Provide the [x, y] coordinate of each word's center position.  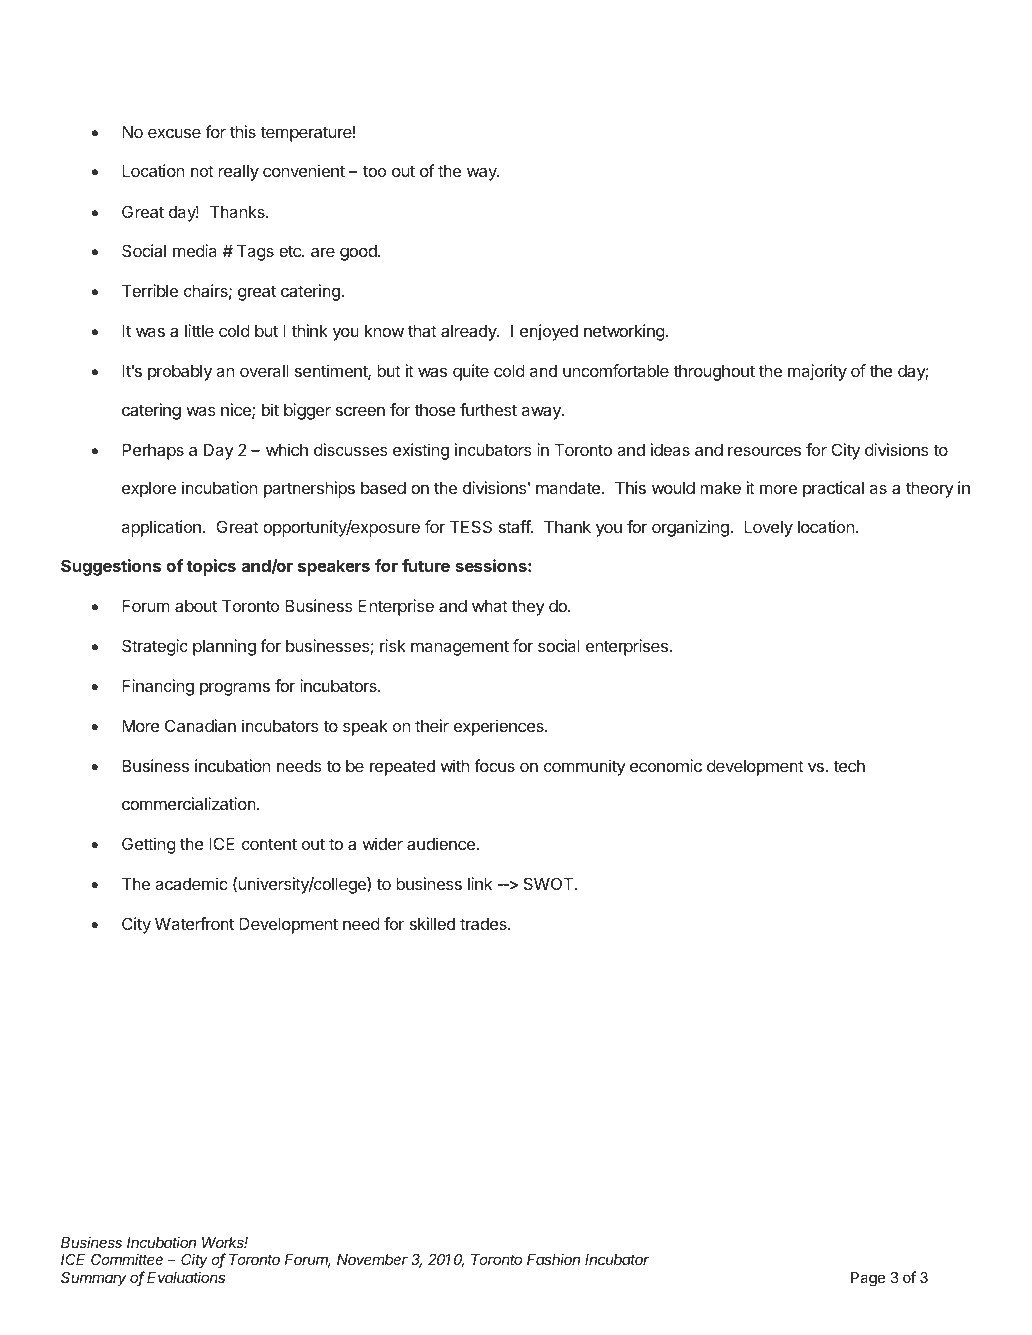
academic [191, 883]
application [161, 528]
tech [849, 766]
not [202, 171]
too [374, 171]
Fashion [553, 1259]
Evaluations [186, 1277]
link [480, 883]
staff [515, 526]
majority [817, 372]
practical [833, 489]
